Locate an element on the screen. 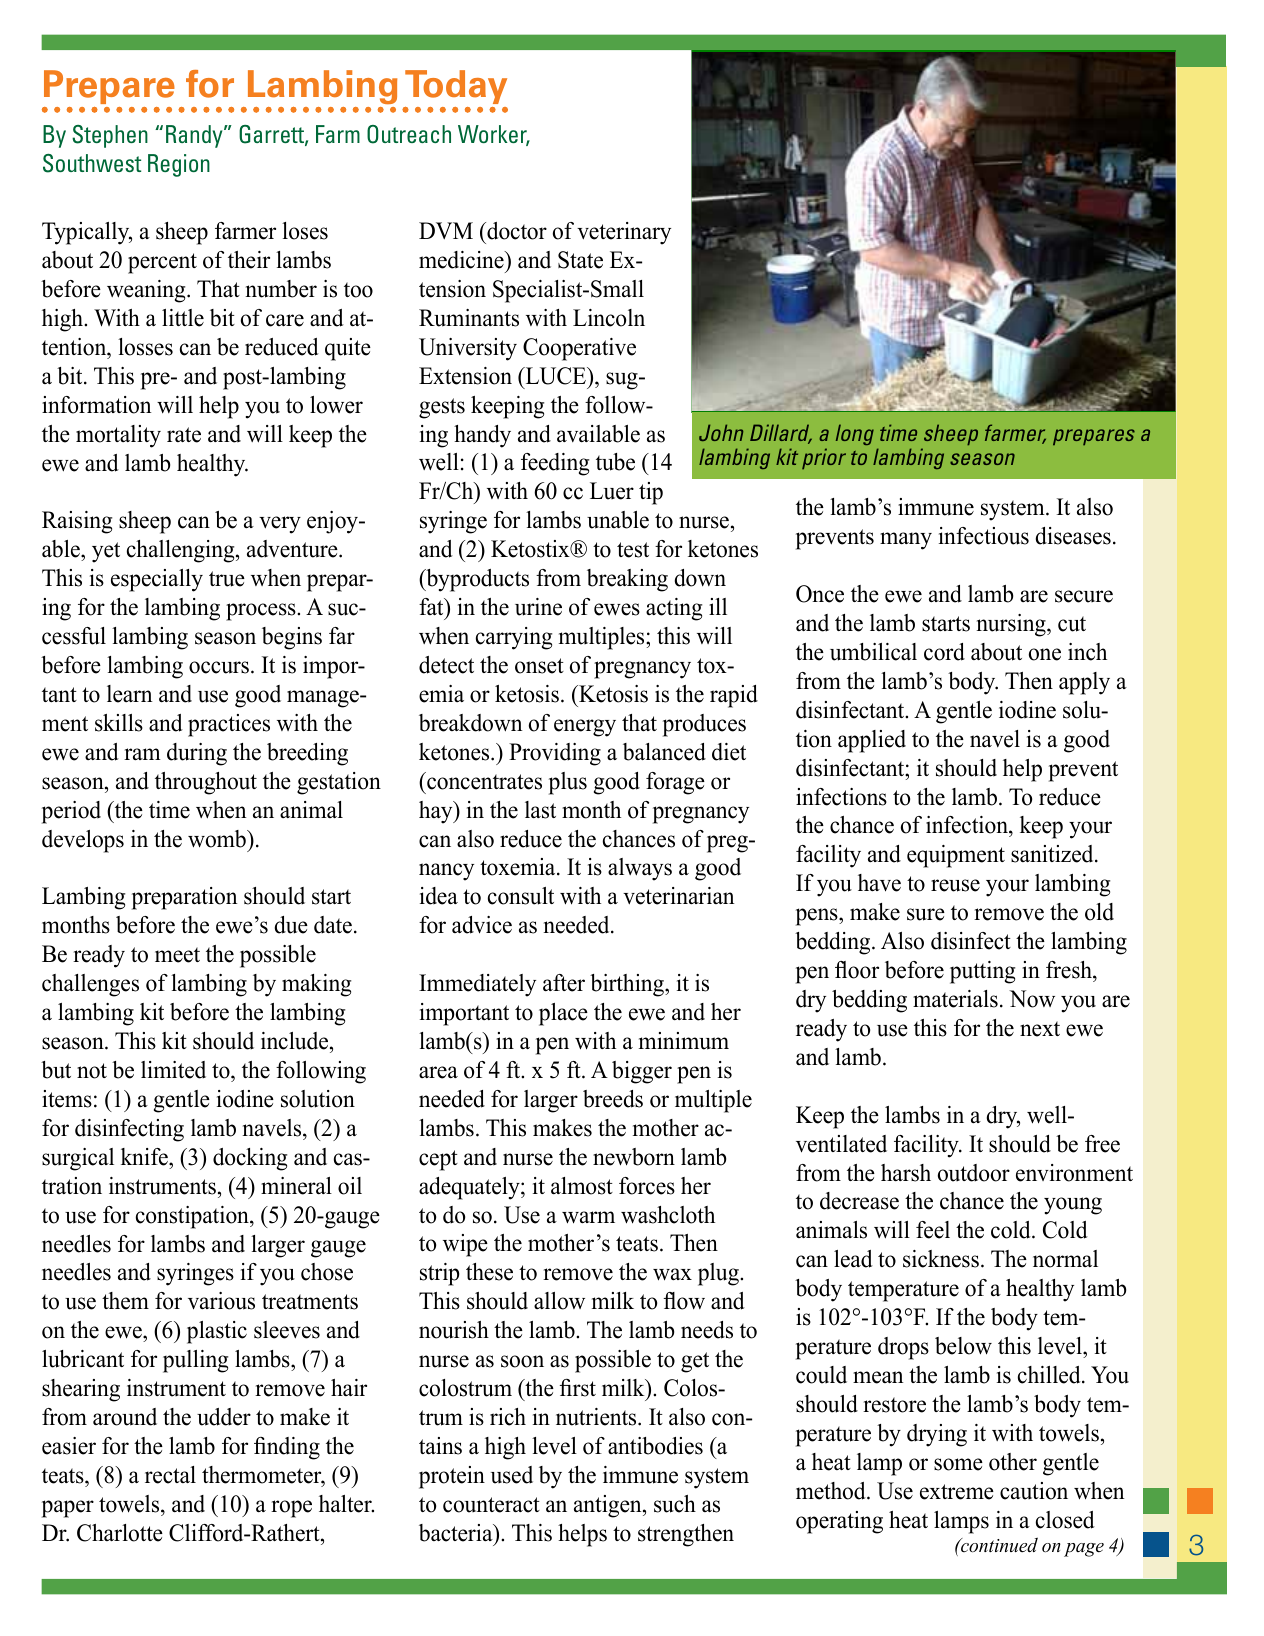  Randy is located at coordinates (195, 136).
